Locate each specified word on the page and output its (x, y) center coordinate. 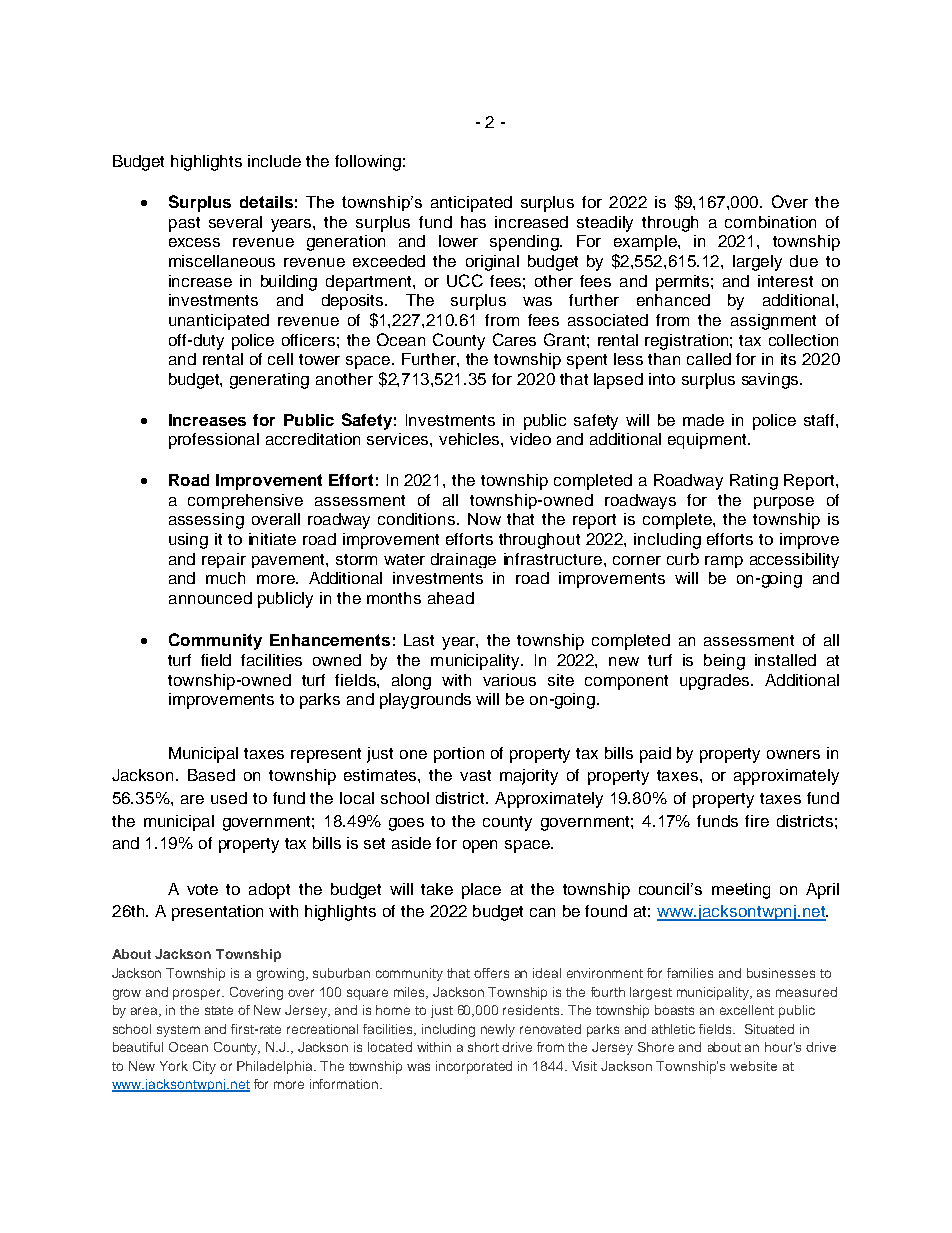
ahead (451, 598)
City (204, 1067)
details (266, 202)
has (473, 222)
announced (210, 598)
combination (770, 222)
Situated (769, 1029)
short (483, 1047)
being (724, 662)
